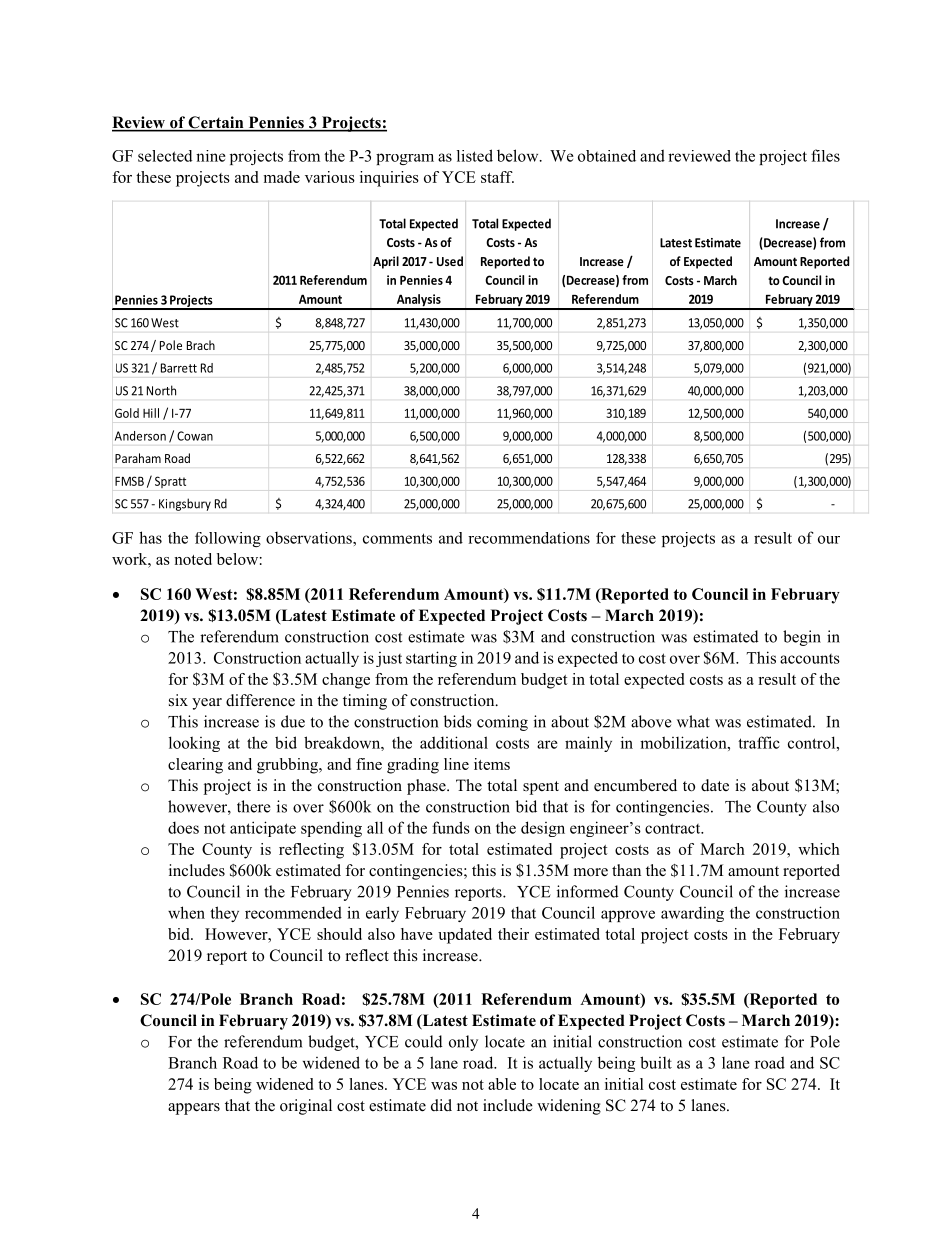  I want to click on our, so click(829, 539).
